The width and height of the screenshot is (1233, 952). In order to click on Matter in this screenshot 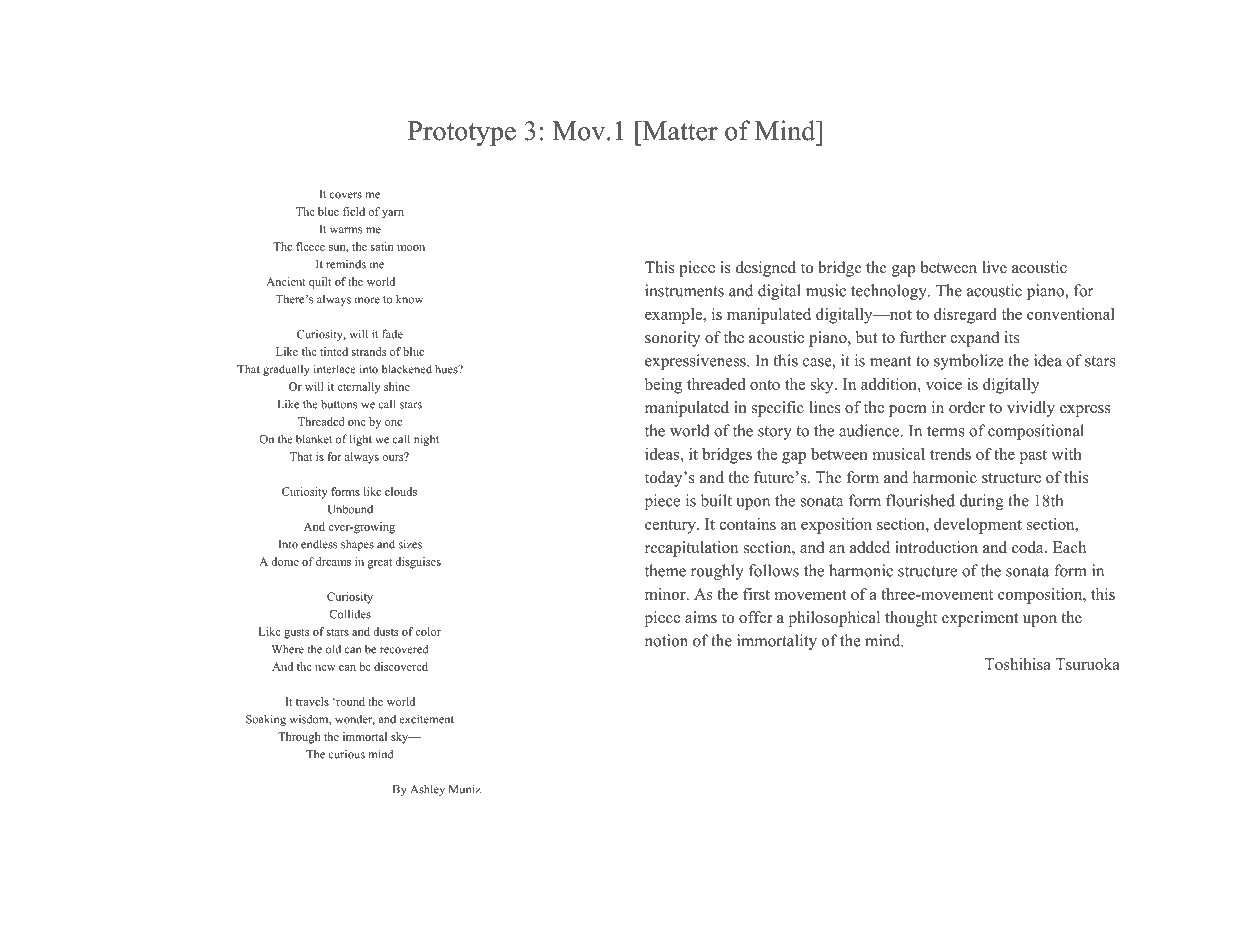, I will do `click(679, 131)`.
